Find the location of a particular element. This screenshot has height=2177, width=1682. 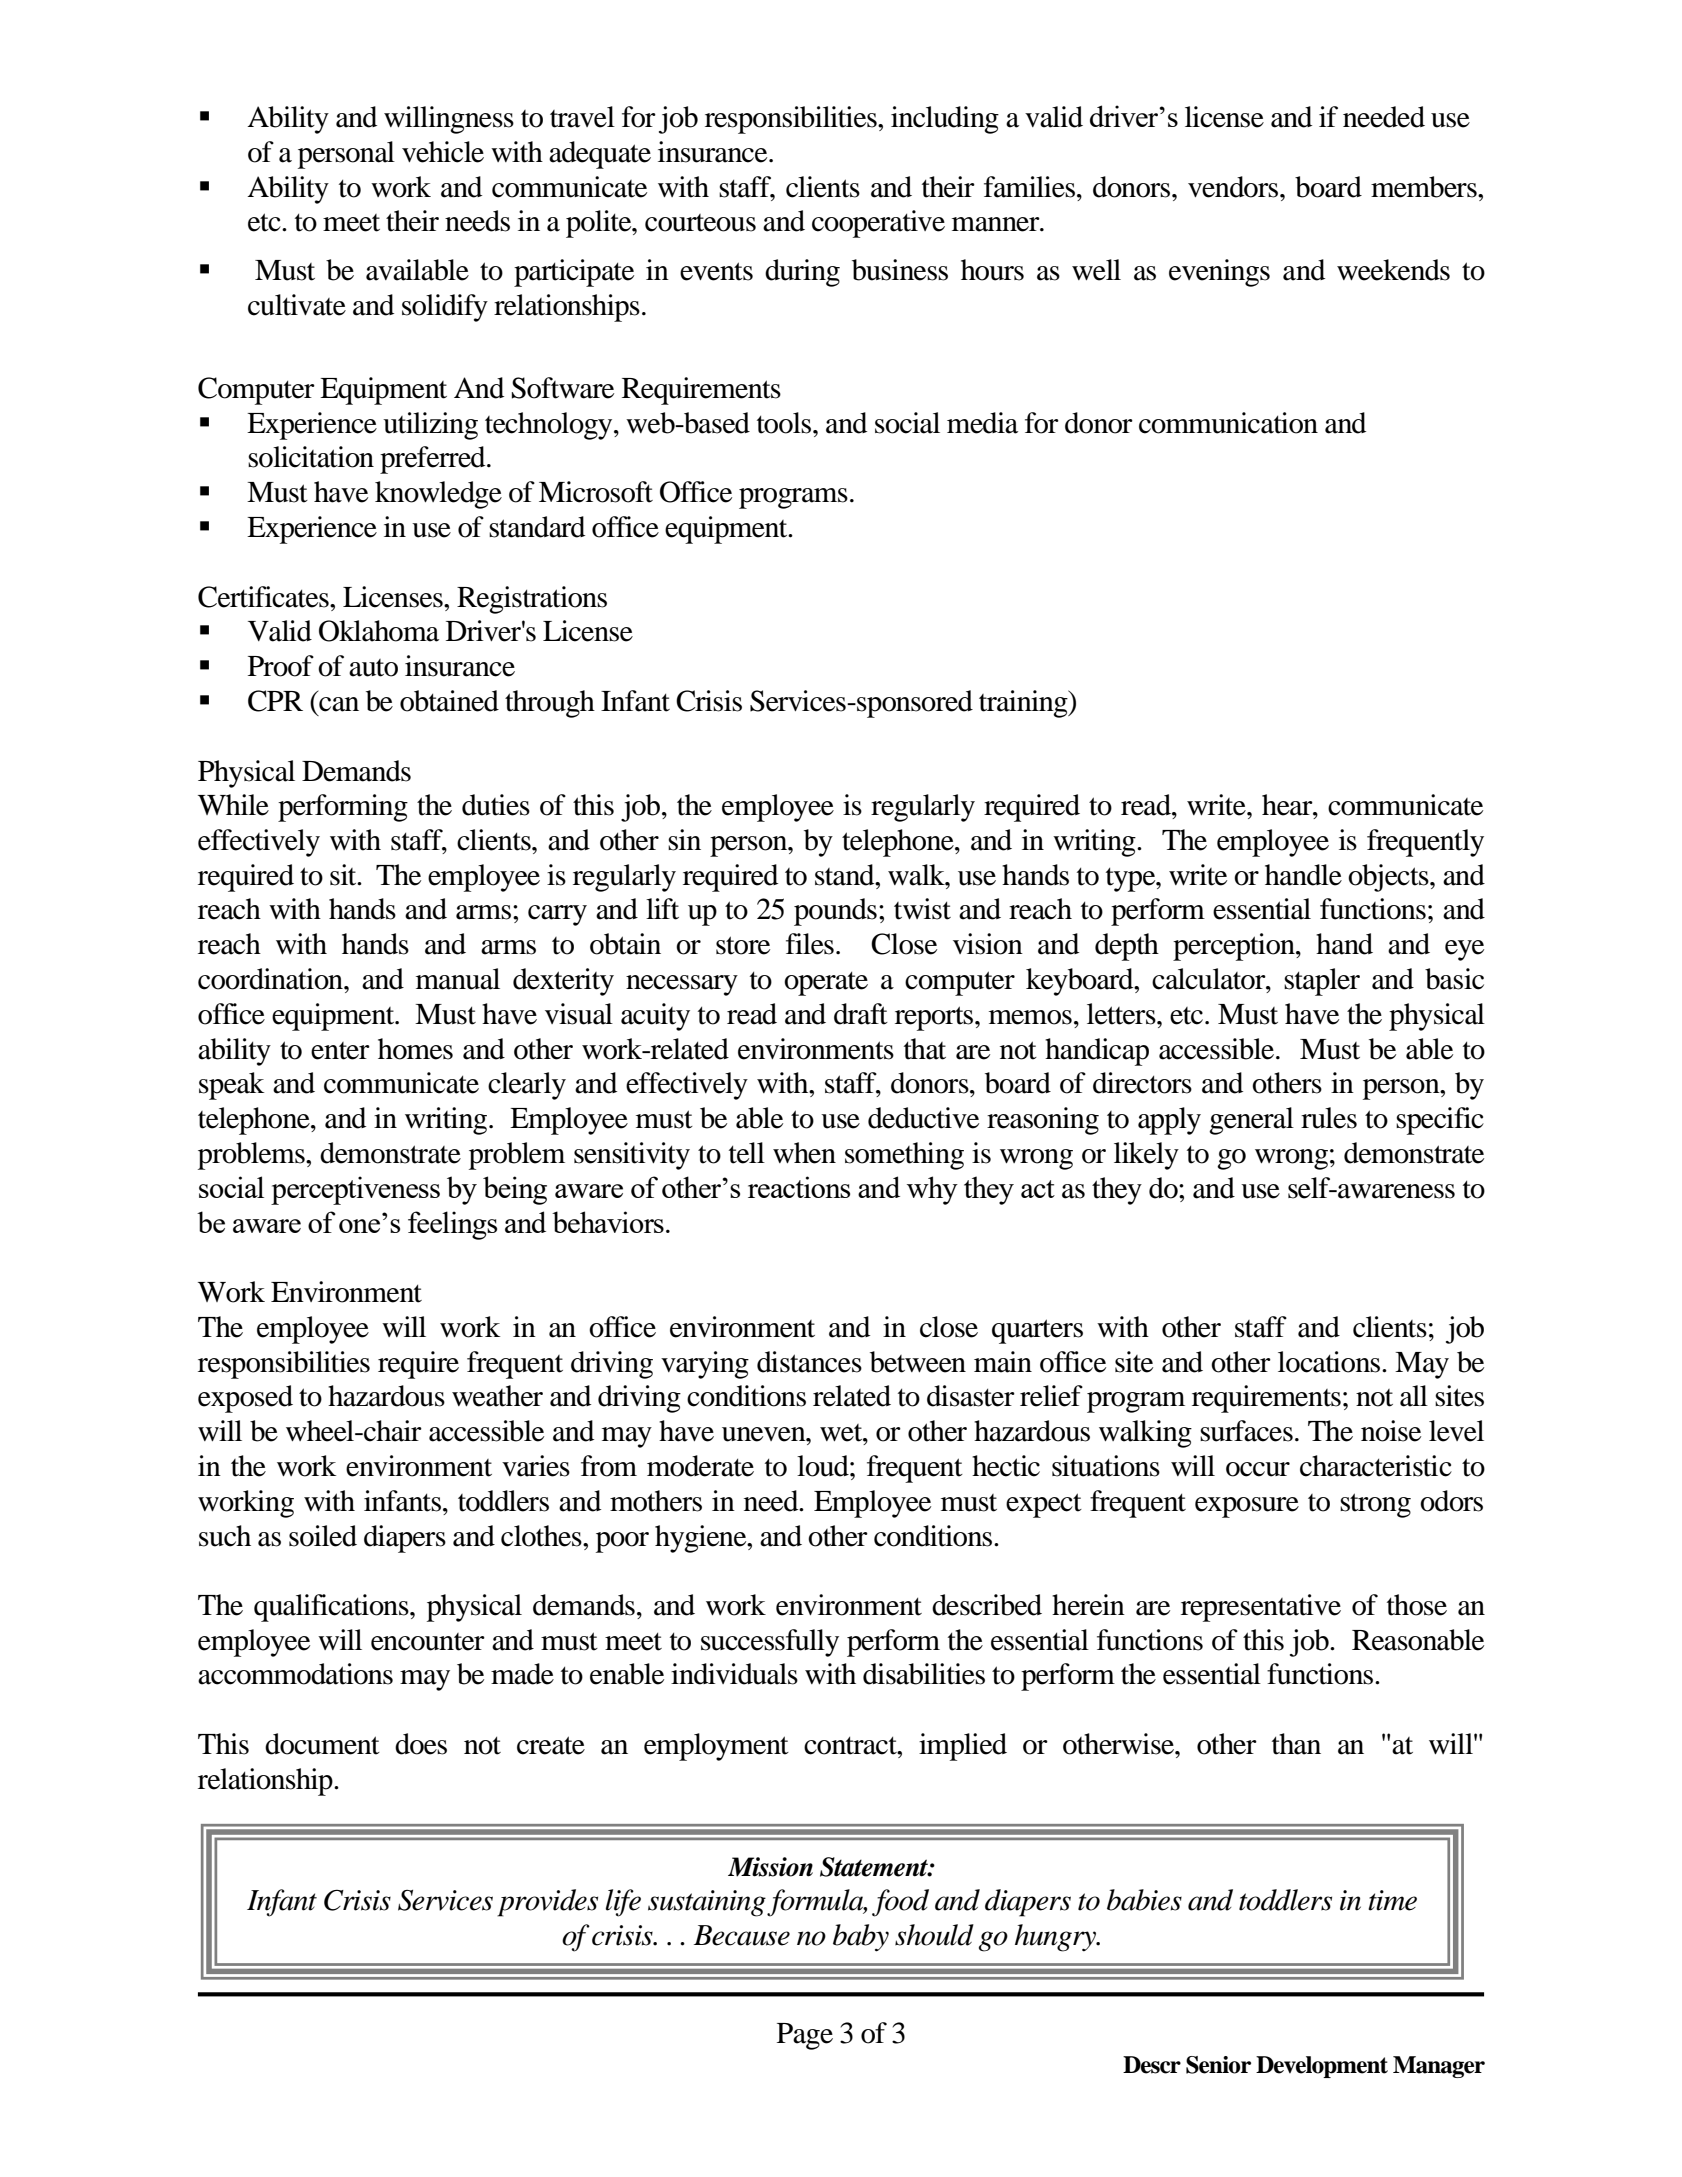

cooperative is located at coordinates (878, 224).
